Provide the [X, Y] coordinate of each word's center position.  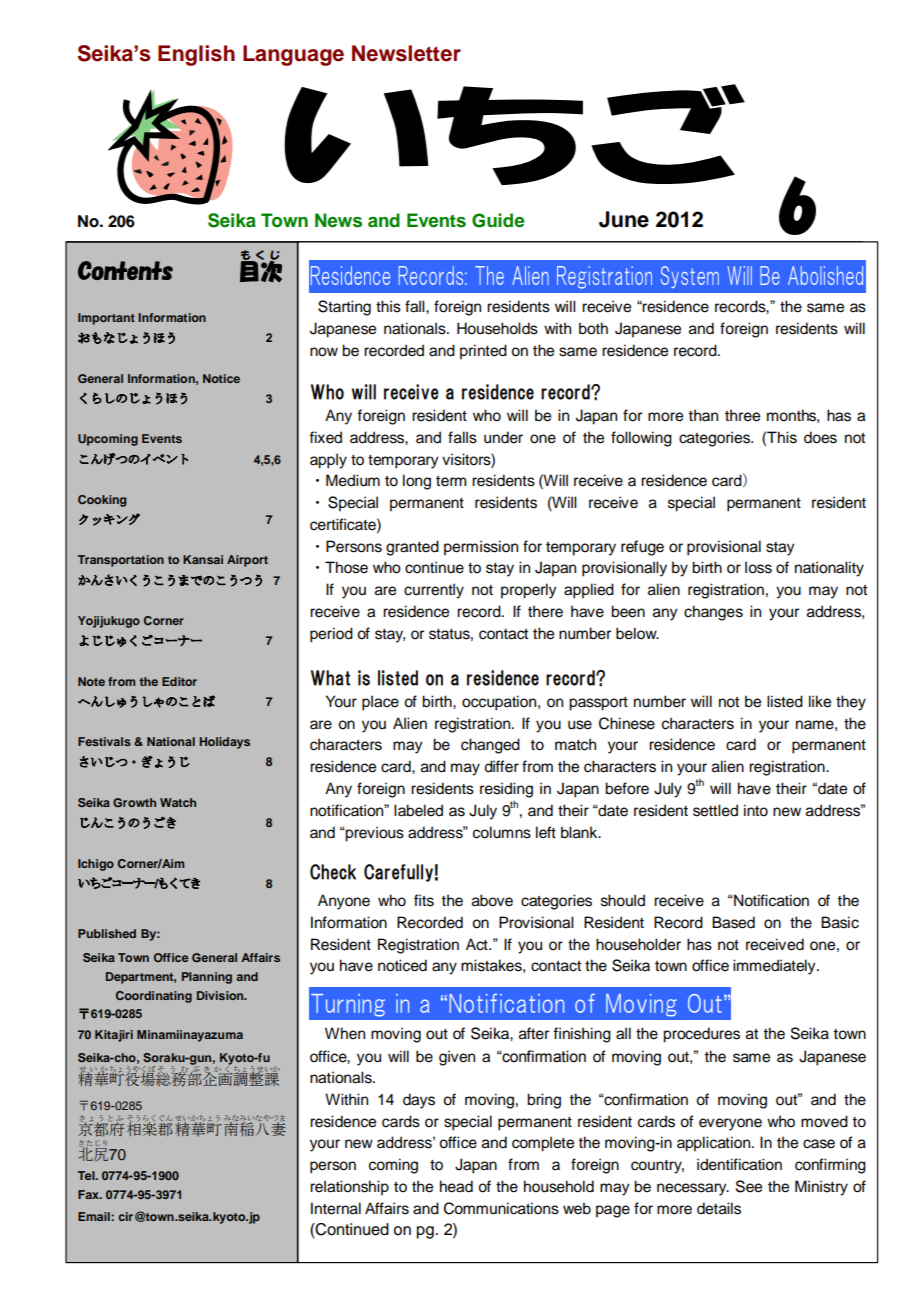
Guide [498, 220]
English [196, 55]
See [749, 1186]
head [456, 1186]
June [624, 219]
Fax [89, 1194]
